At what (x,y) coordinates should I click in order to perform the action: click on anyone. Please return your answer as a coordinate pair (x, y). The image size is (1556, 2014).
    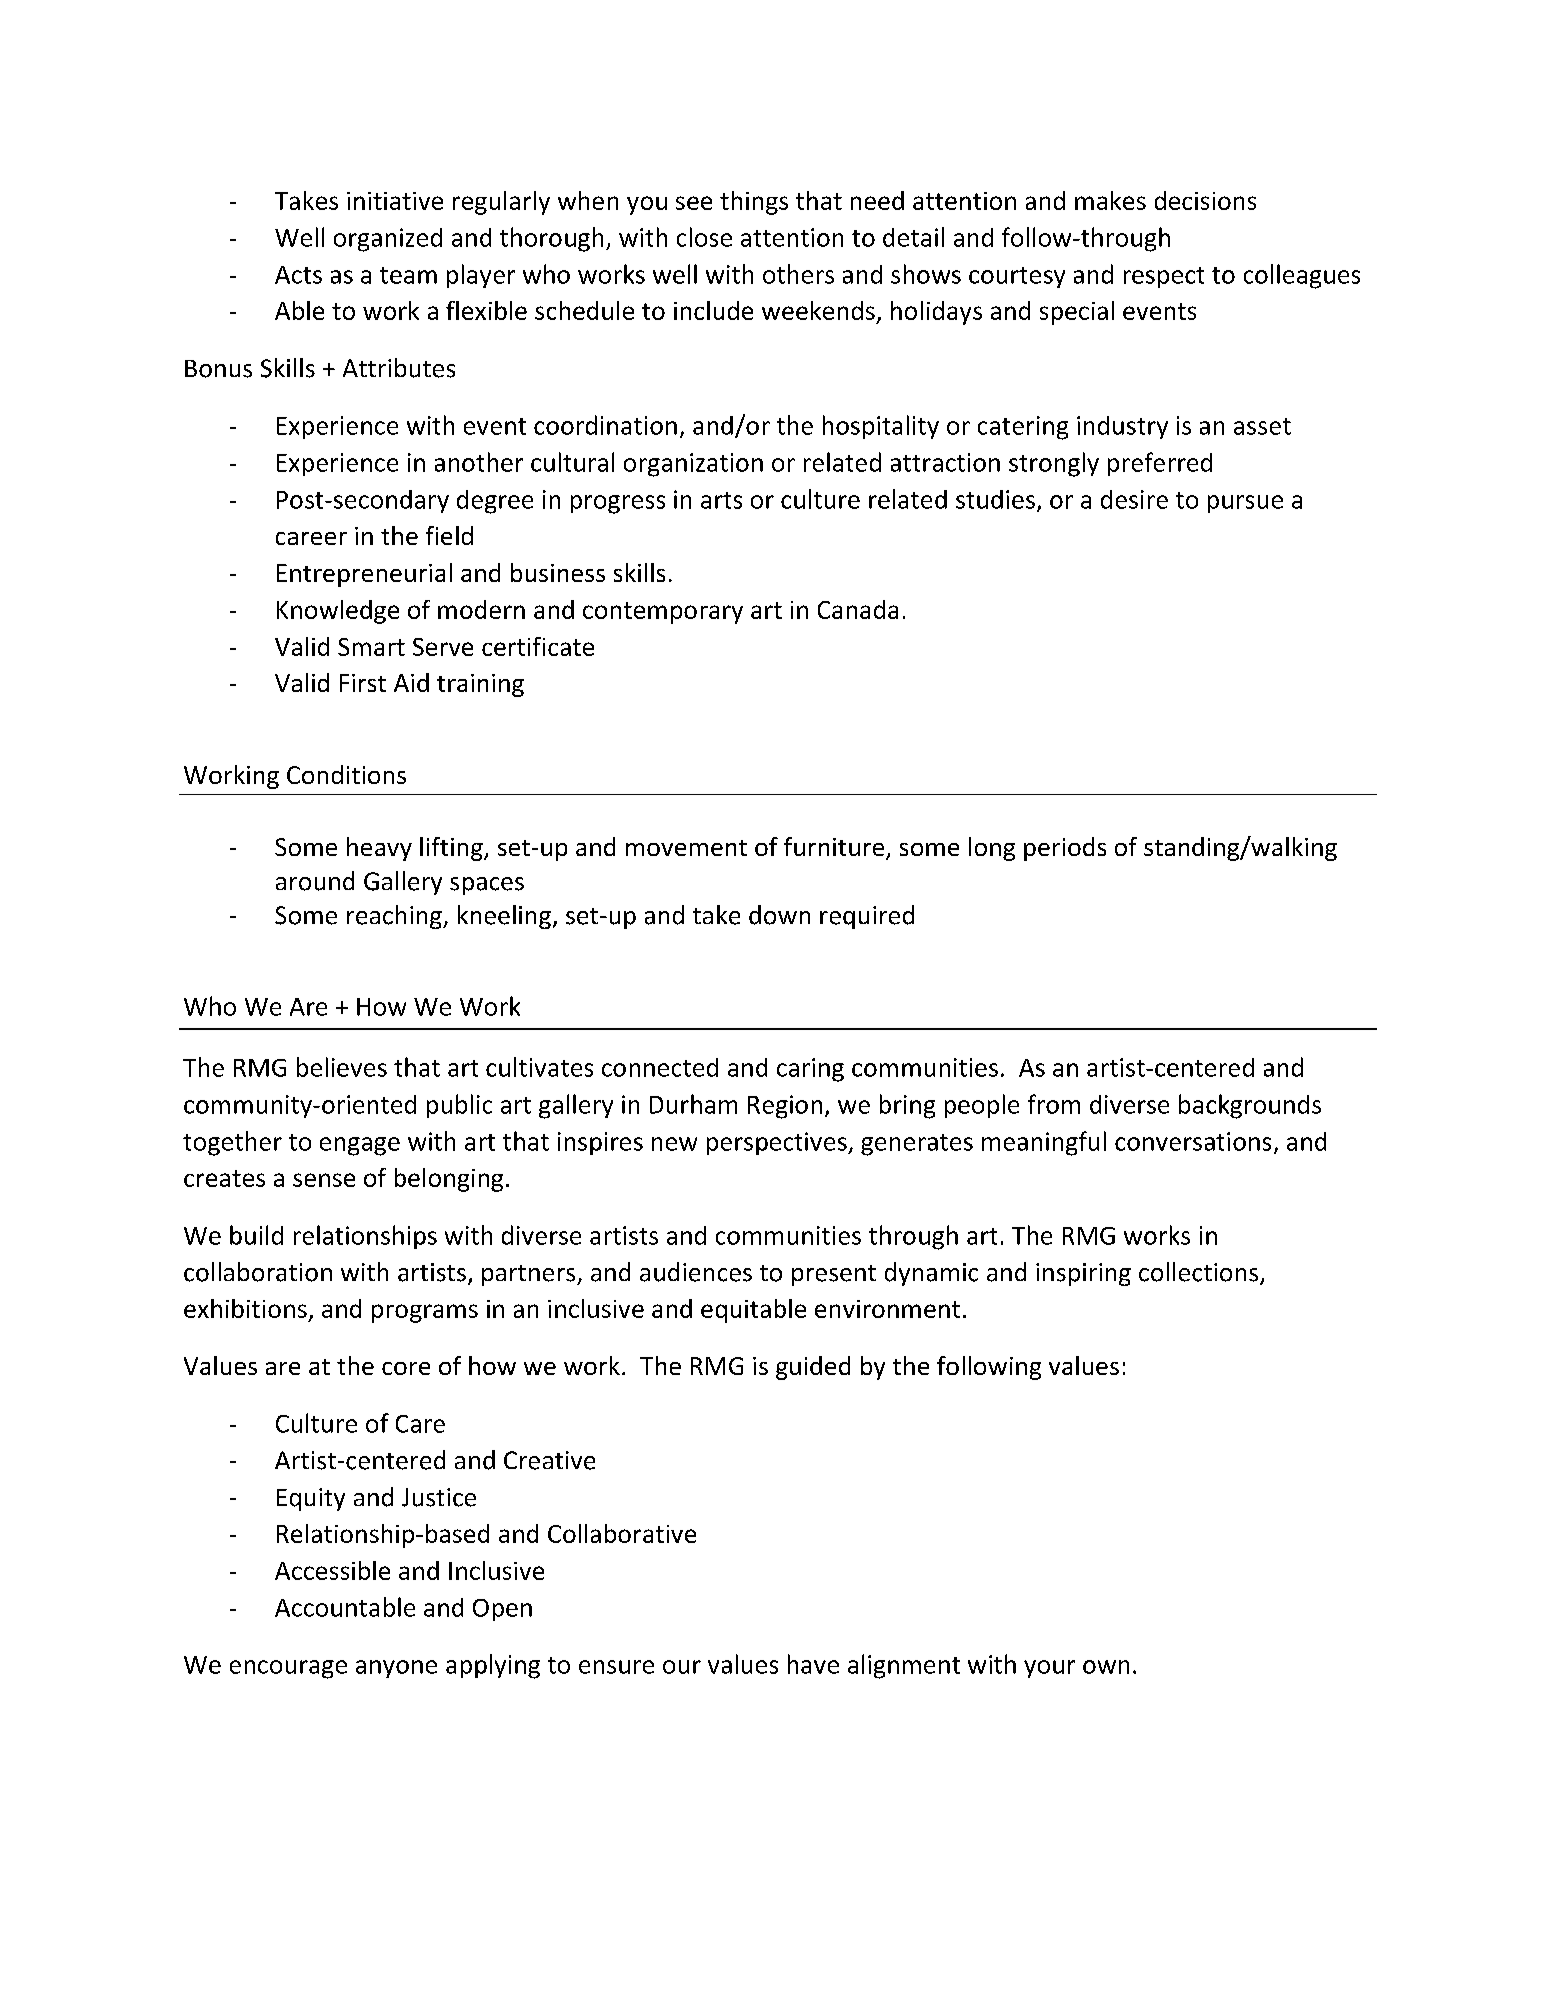
    Looking at the image, I should click on (396, 1669).
